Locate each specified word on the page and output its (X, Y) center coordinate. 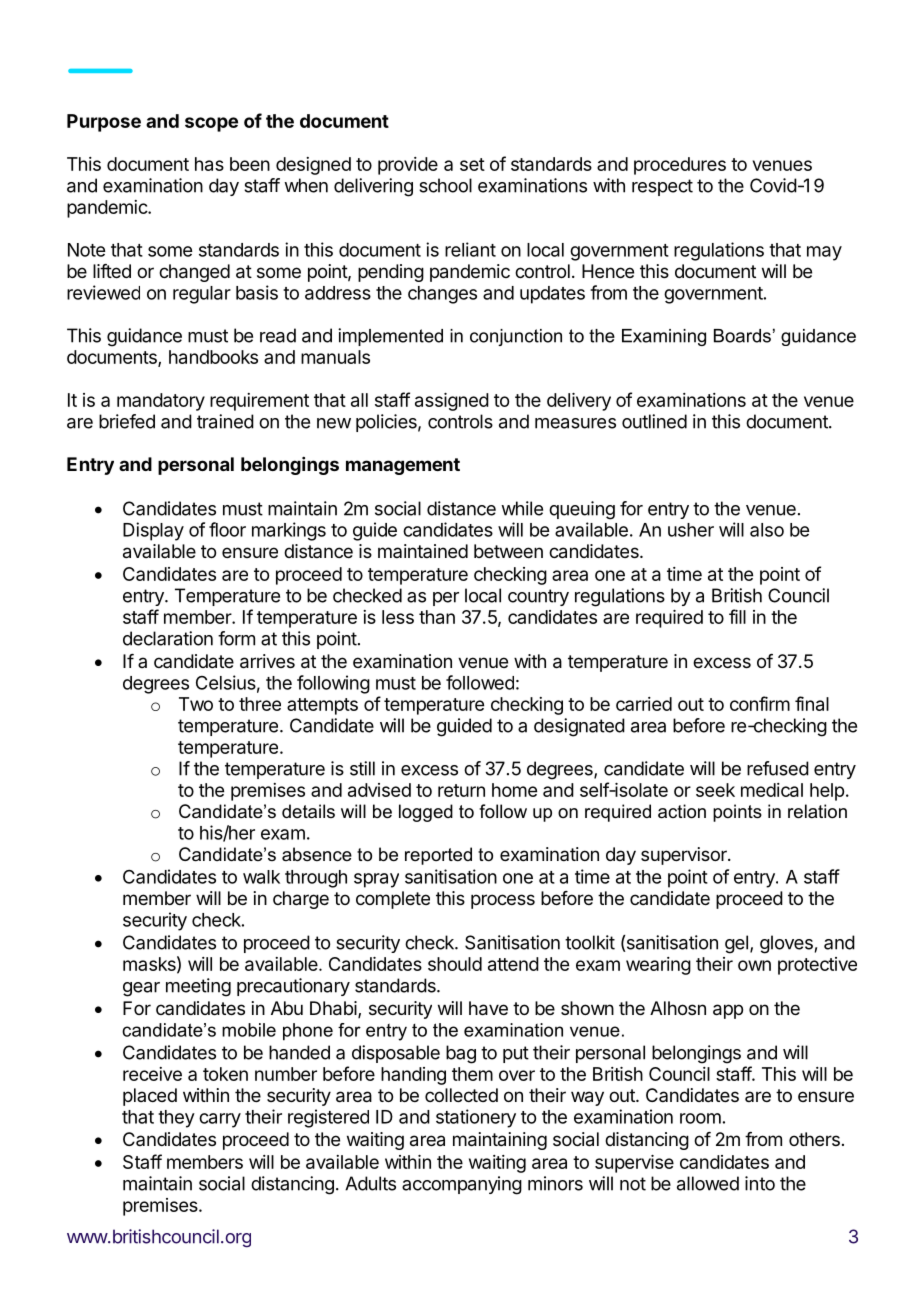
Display (153, 531)
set (472, 164)
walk (261, 877)
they (176, 1119)
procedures (680, 166)
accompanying (462, 1185)
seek (715, 790)
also (767, 530)
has (209, 164)
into (760, 1183)
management (403, 466)
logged (426, 813)
